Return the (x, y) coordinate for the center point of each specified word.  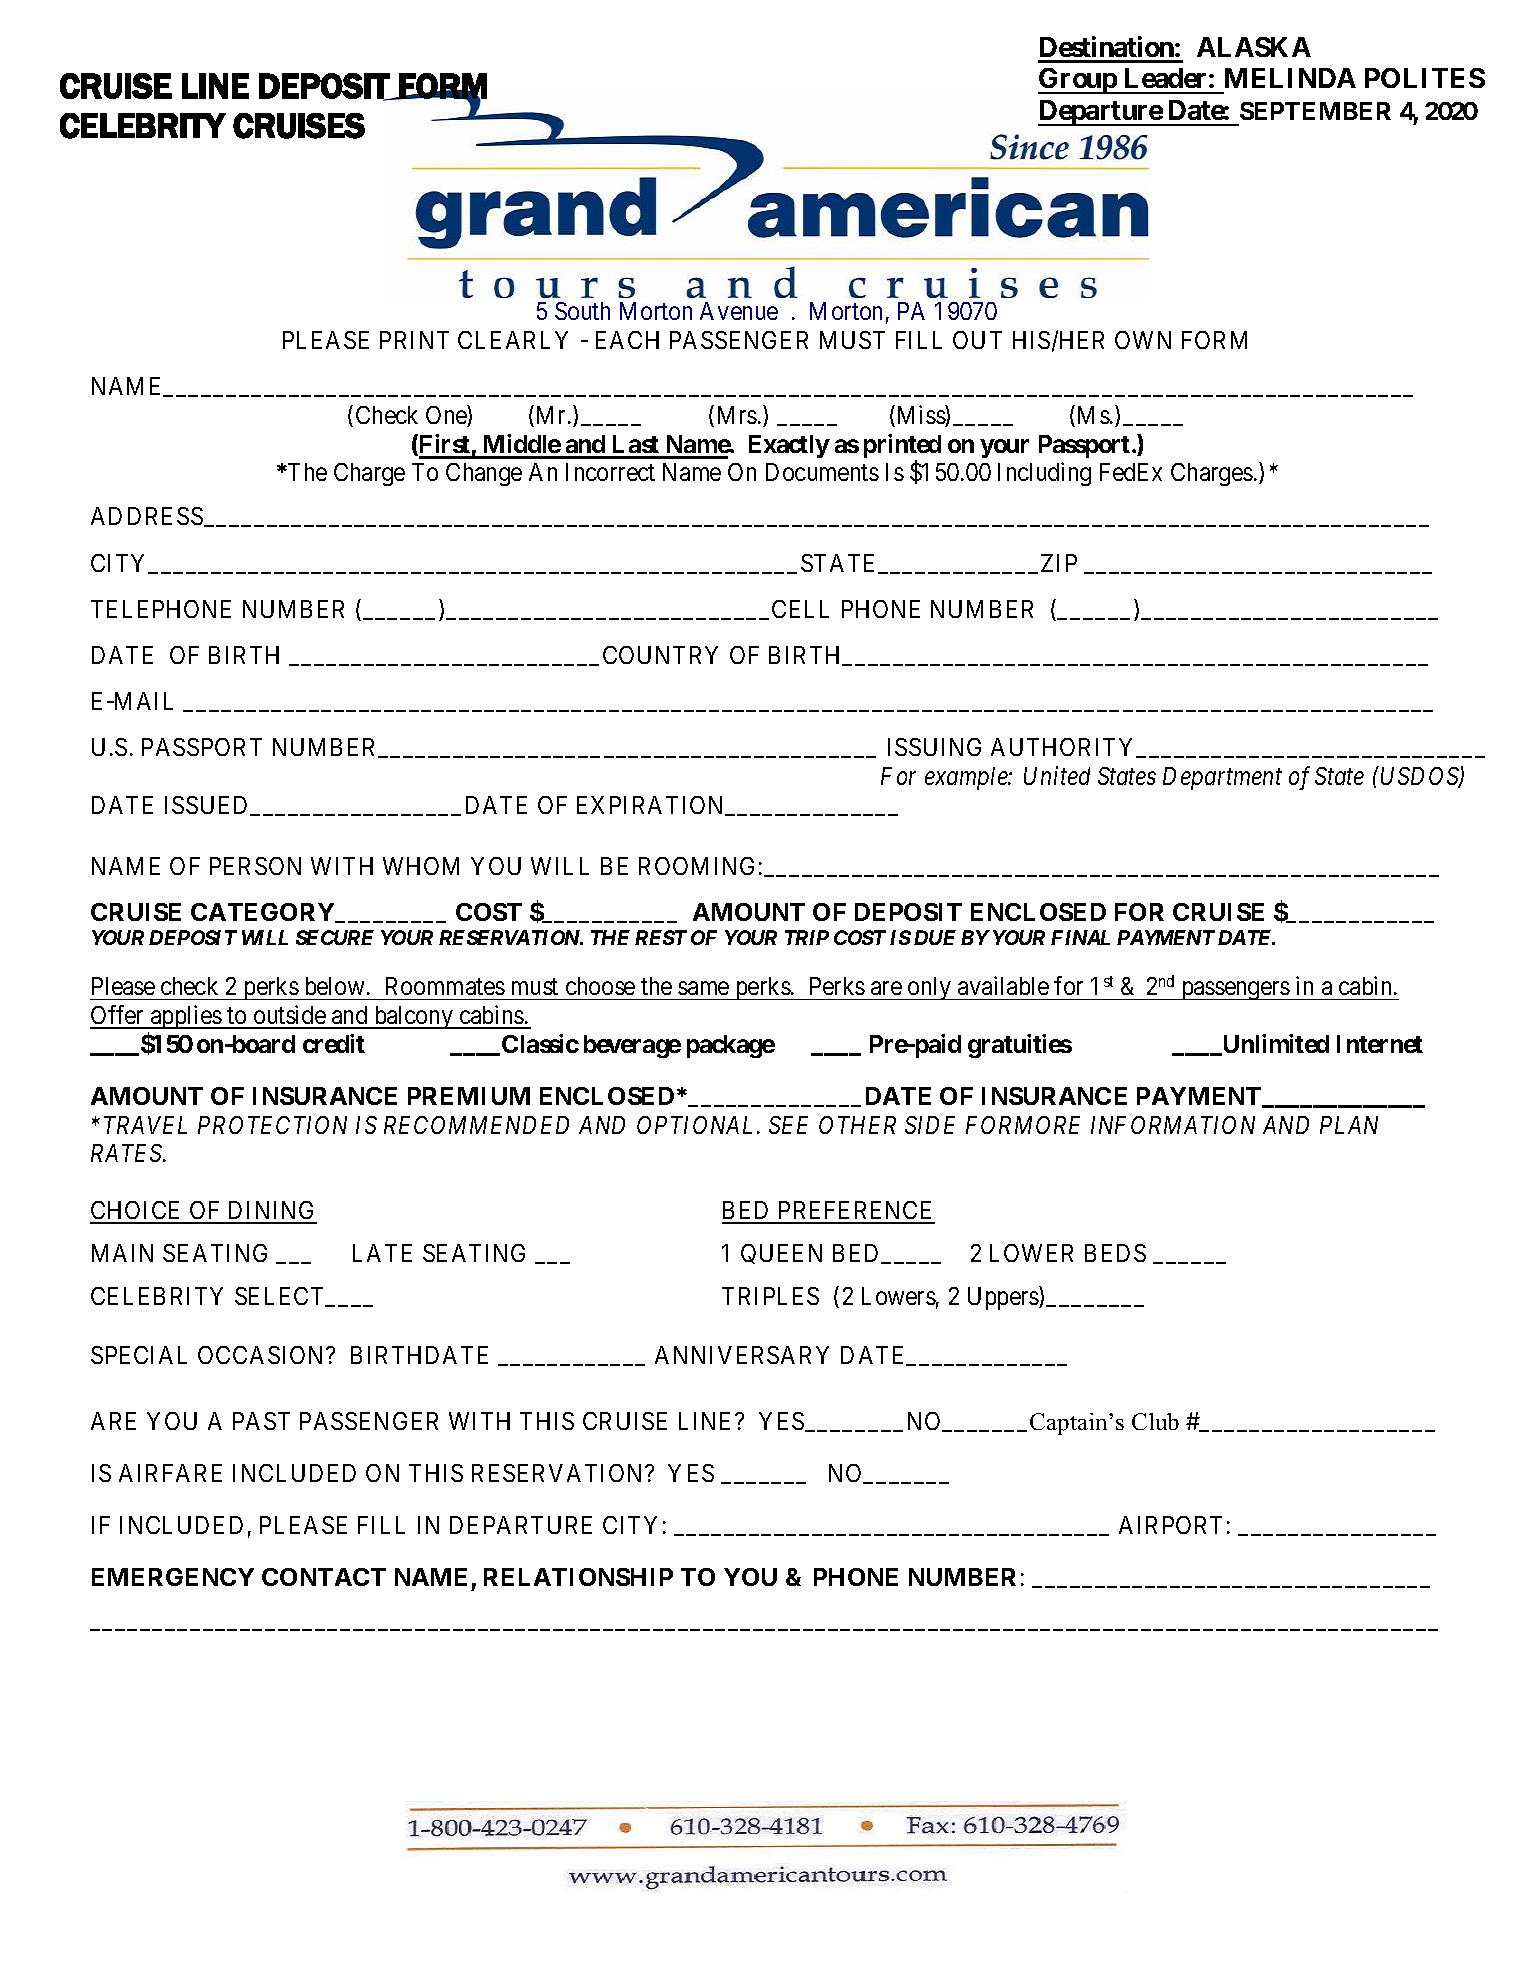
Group (1078, 81)
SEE (788, 1125)
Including (1044, 474)
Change (484, 474)
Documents (822, 472)
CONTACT (324, 1577)
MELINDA (1290, 78)
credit (334, 1043)
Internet (1380, 1044)
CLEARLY (513, 340)
